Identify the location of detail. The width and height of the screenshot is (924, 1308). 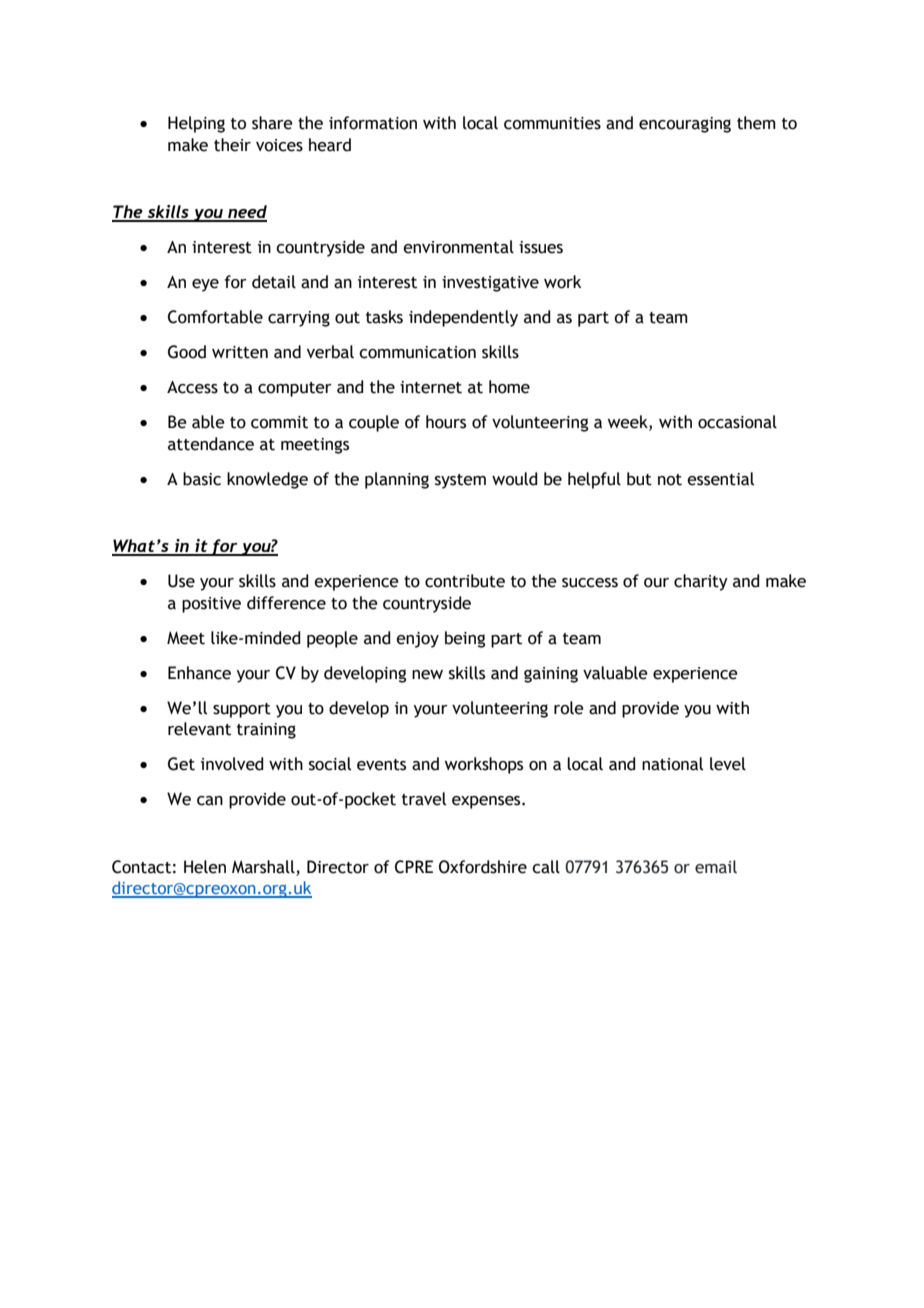
(274, 282).
